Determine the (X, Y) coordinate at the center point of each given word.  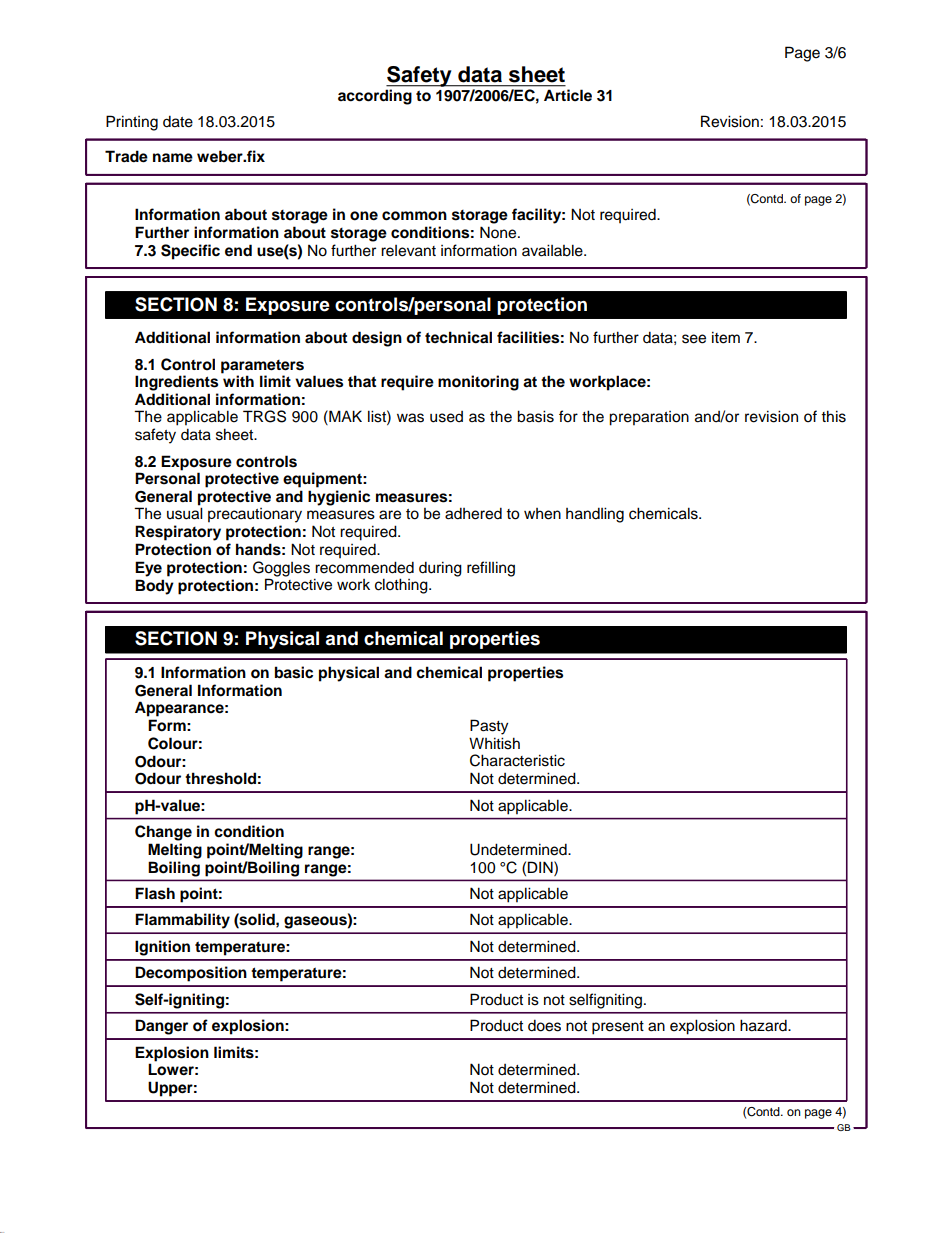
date (178, 121)
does (544, 1025)
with (238, 381)
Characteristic (517, 760)
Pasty (489, 727)
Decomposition (191, 974)
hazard (764, 1025)
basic (294, 672)
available (553, 250)
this (833, 416)
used (446, 417)
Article (568, 95)
